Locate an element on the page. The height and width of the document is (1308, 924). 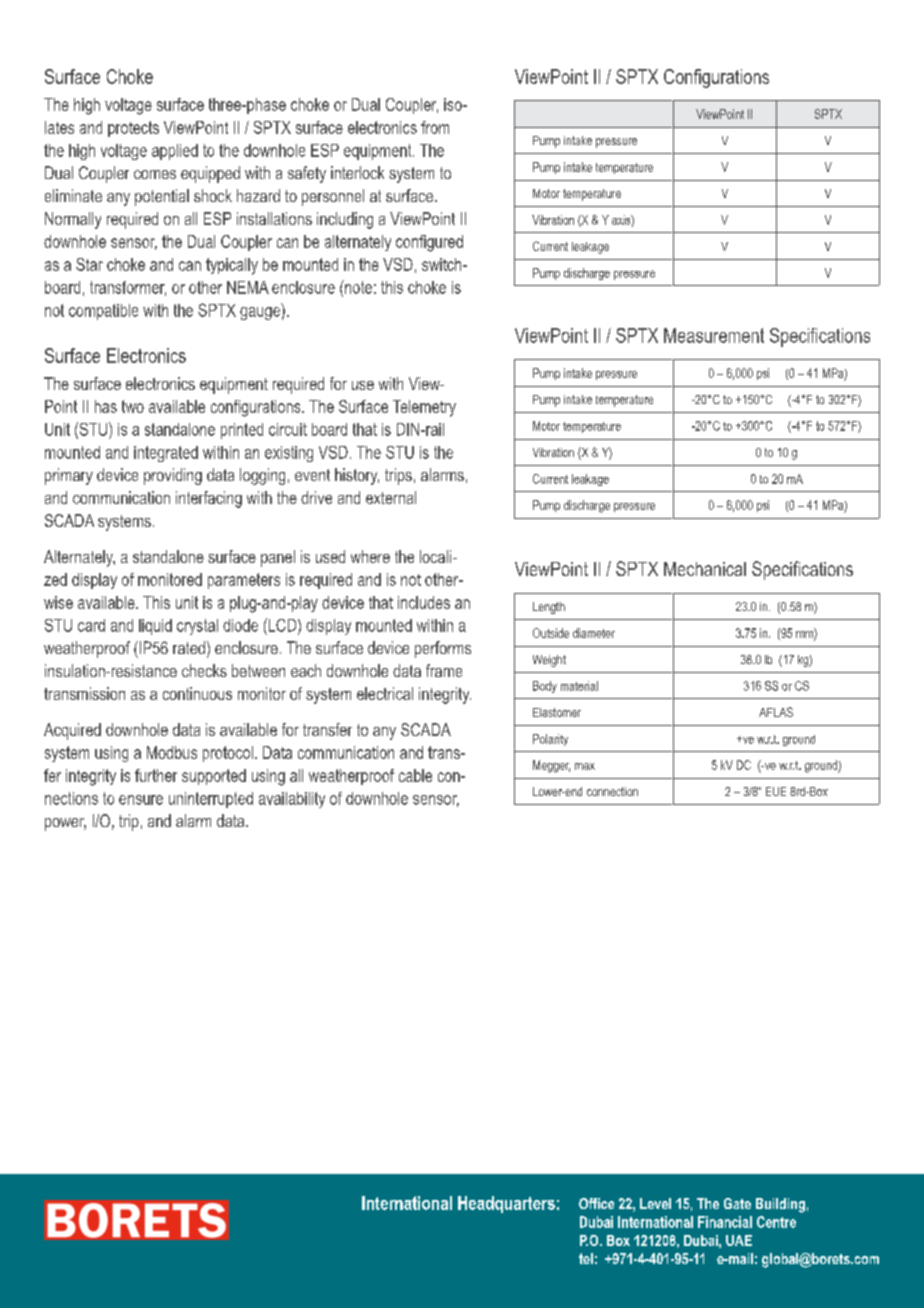
cable is located at coordinates (415, 775).
